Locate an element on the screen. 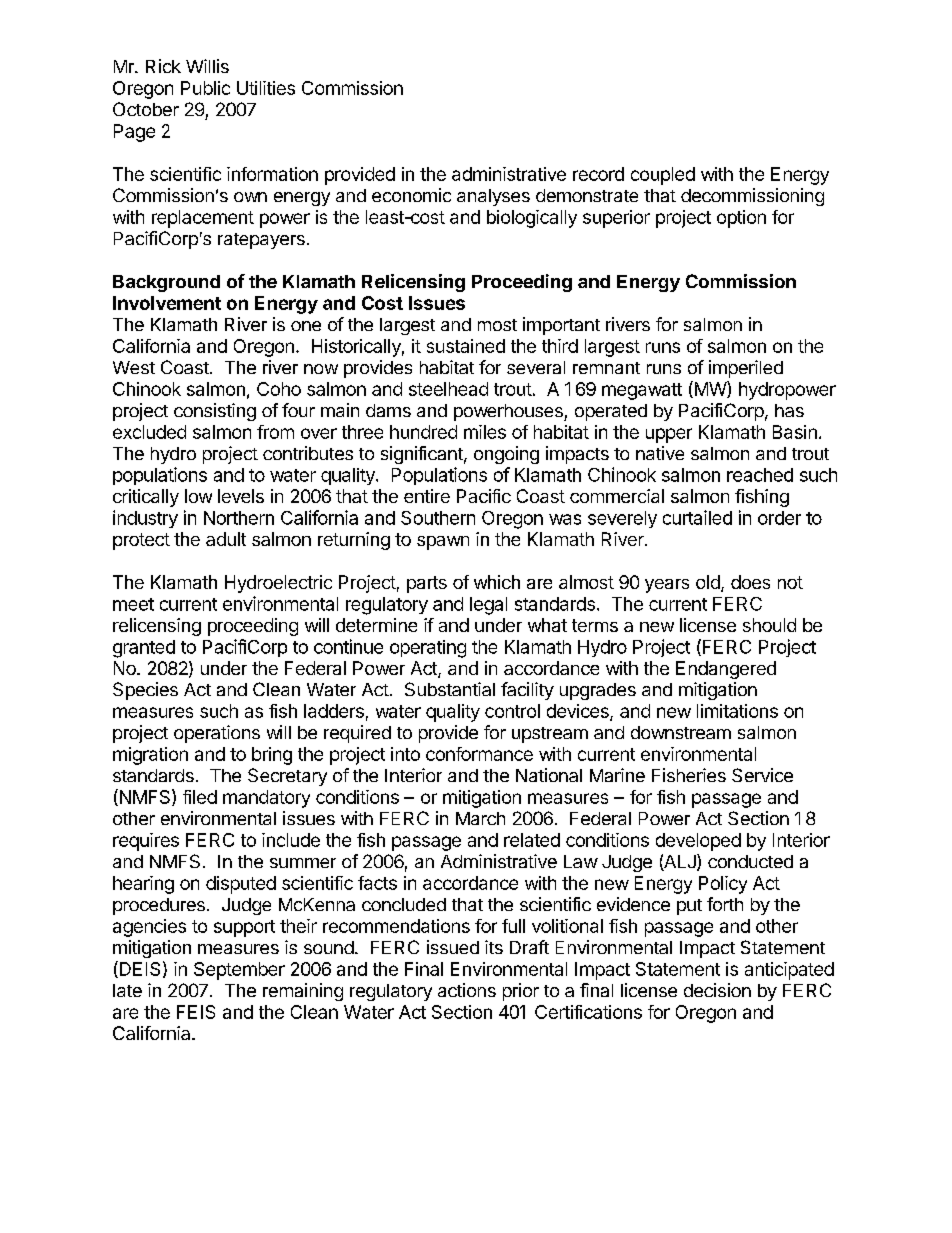 Image resolution: width=952 pixels, height=1233 pixels. Substantial is located at coordinates (450, 689).
